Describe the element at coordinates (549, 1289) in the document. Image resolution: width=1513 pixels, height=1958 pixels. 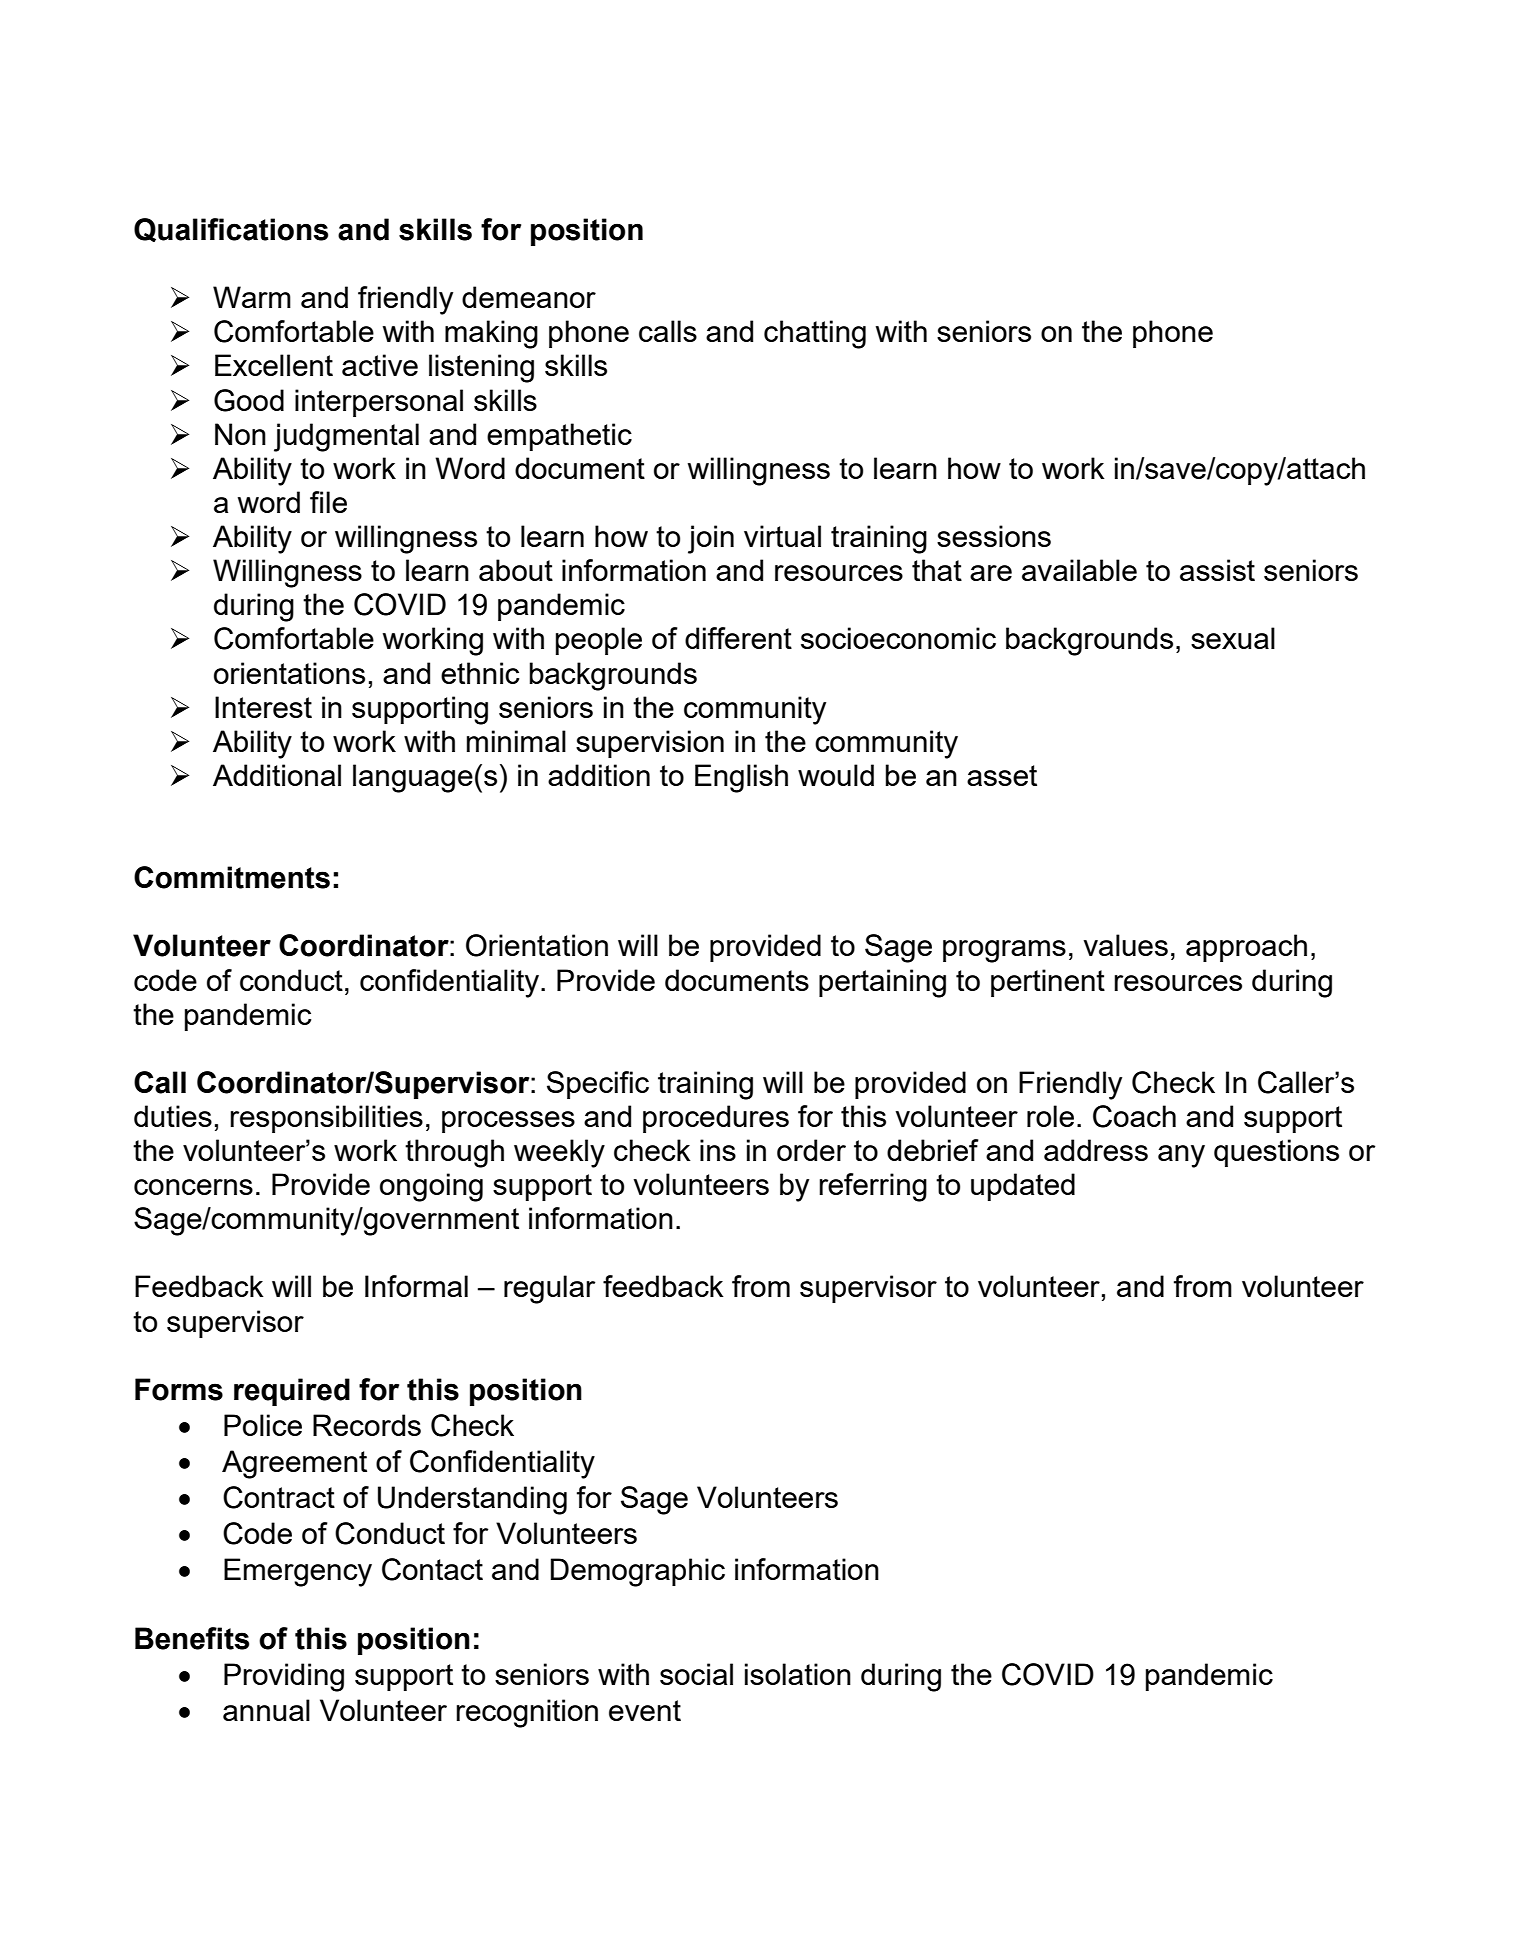
I see `regular` at that location.
